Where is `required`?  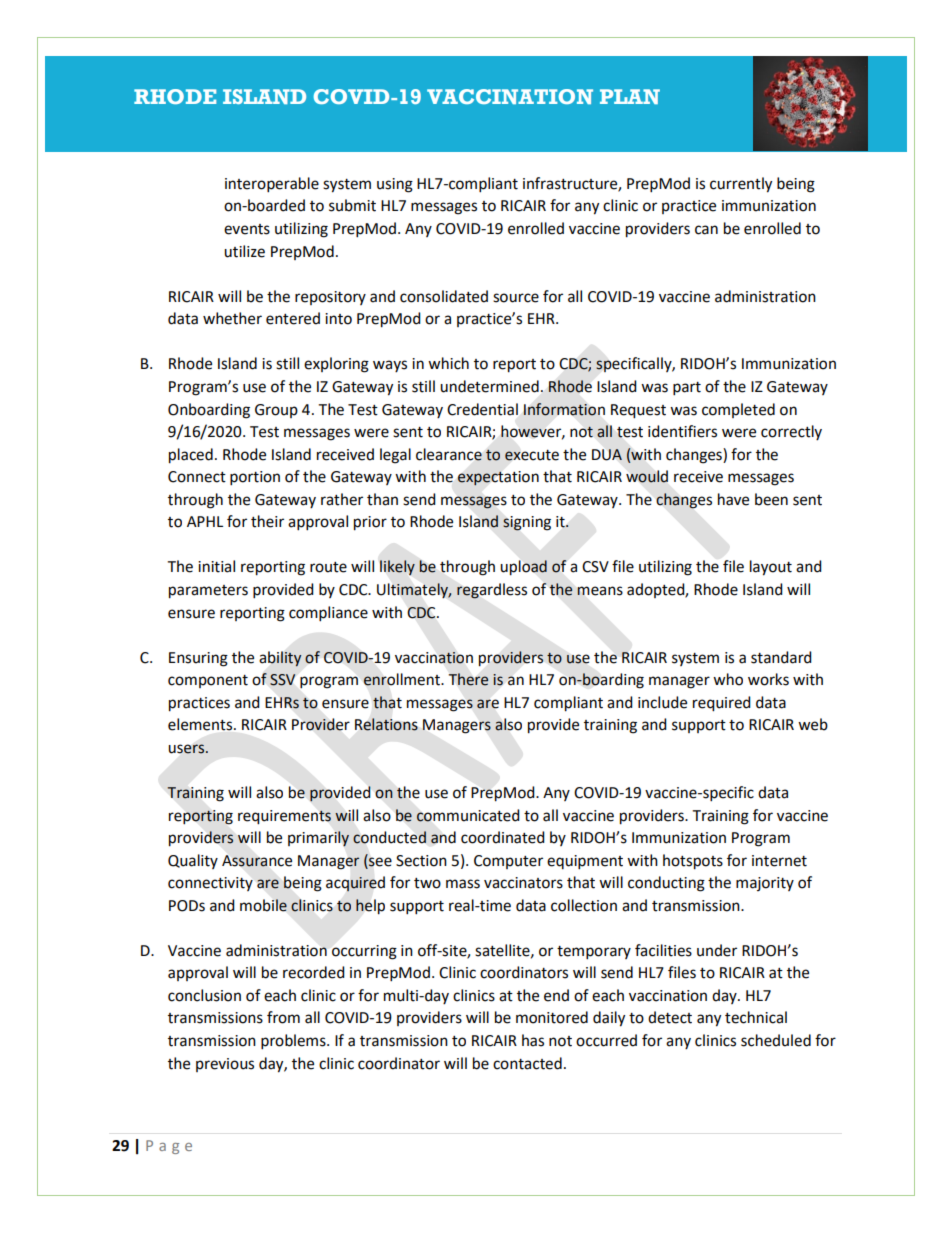
required is located at coordinates (722, 704).
